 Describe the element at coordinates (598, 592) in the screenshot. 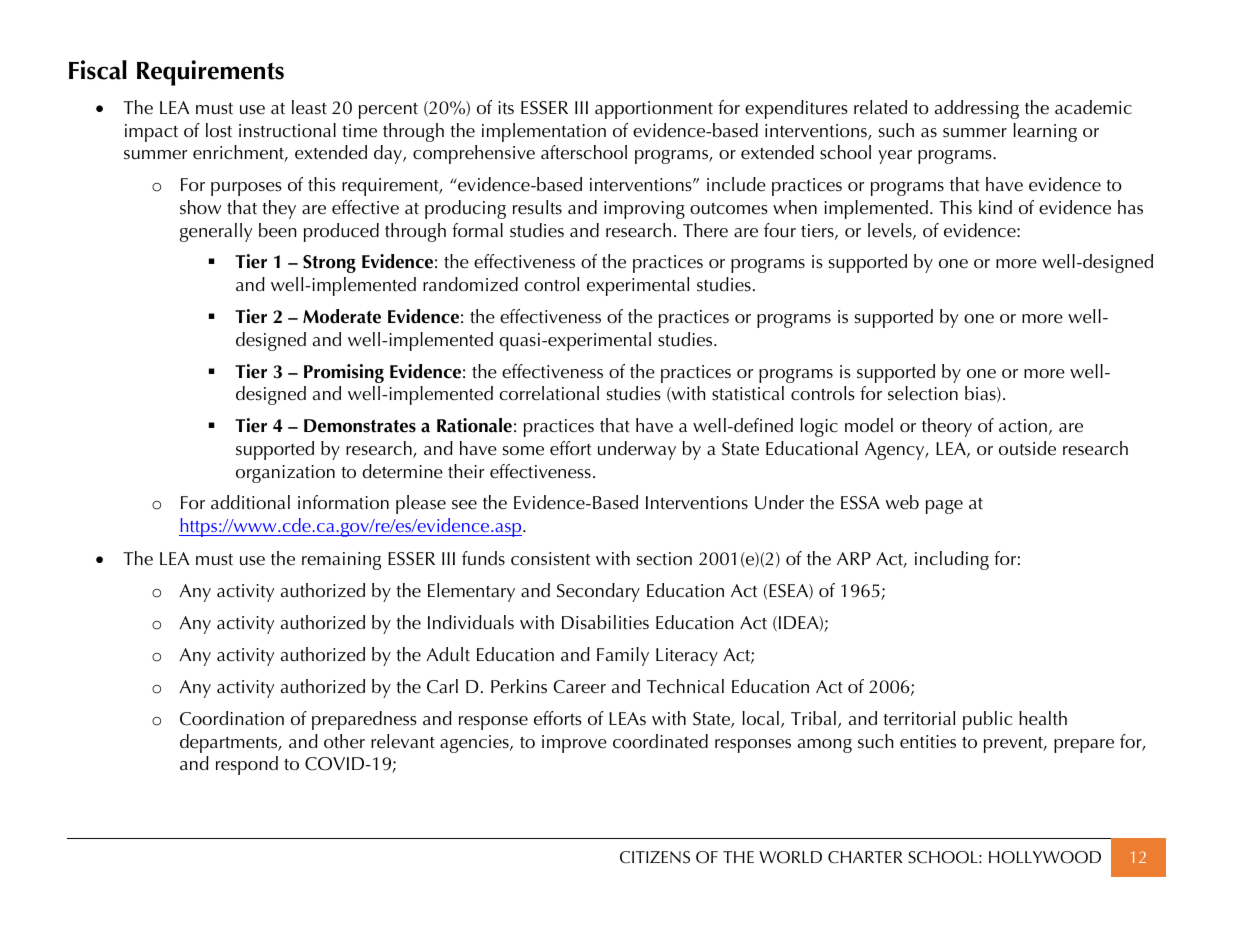

I see `Secondary` at that location.
